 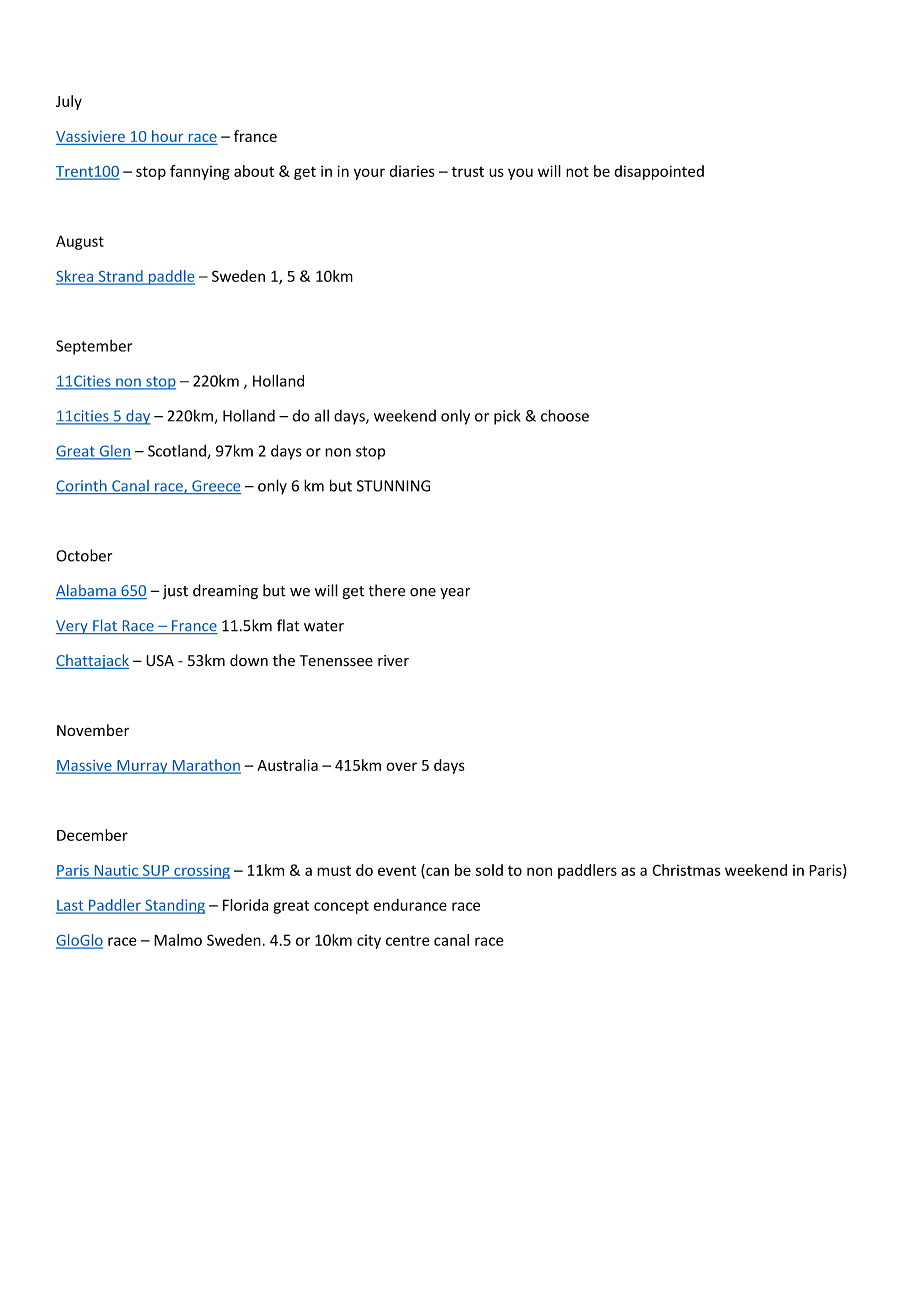 What do you see at coordinates (410, 905) in the document?
I see `endurance` at bounding box center [410, 905].
